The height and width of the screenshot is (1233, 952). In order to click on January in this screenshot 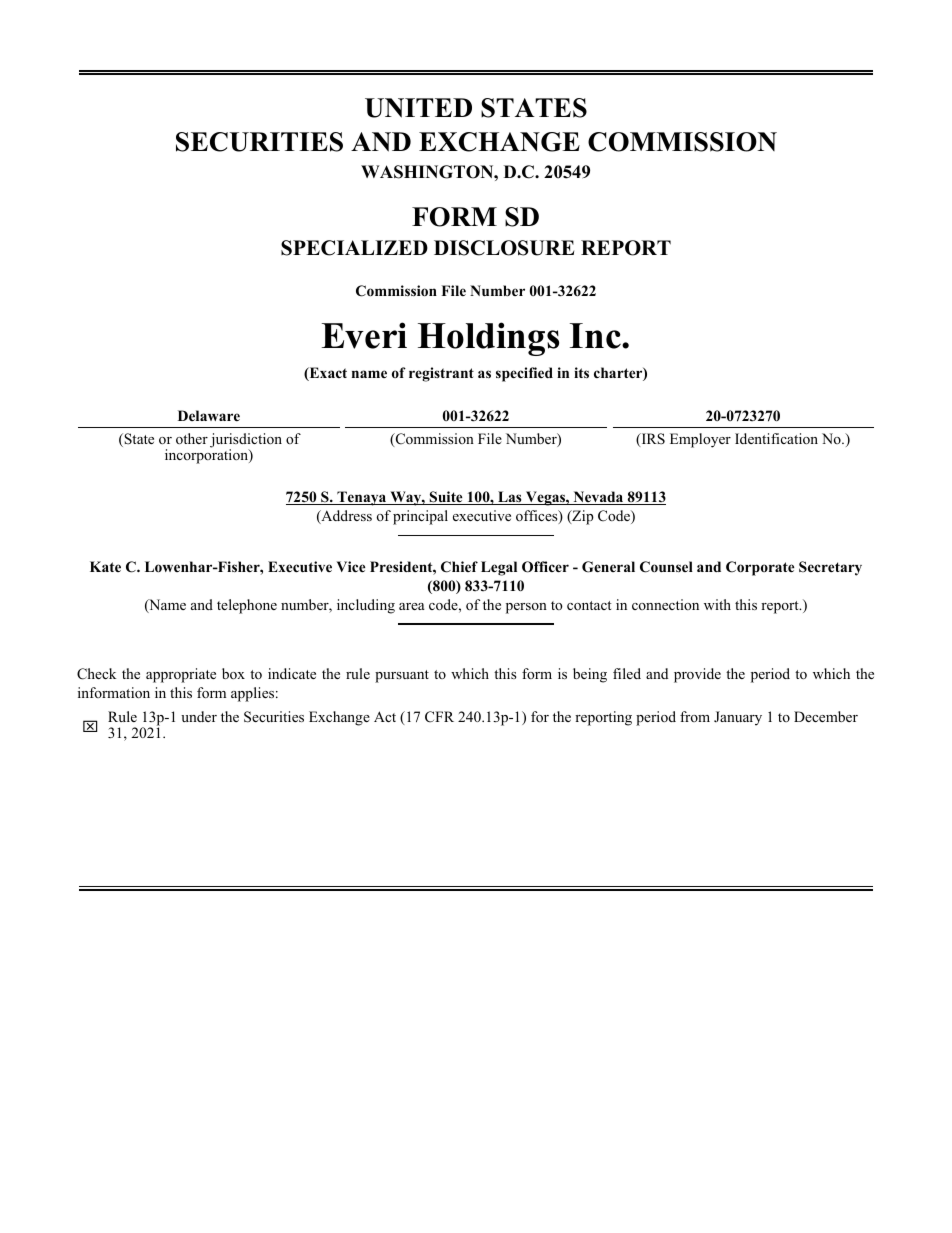, I will do `click(738, 718)`.
